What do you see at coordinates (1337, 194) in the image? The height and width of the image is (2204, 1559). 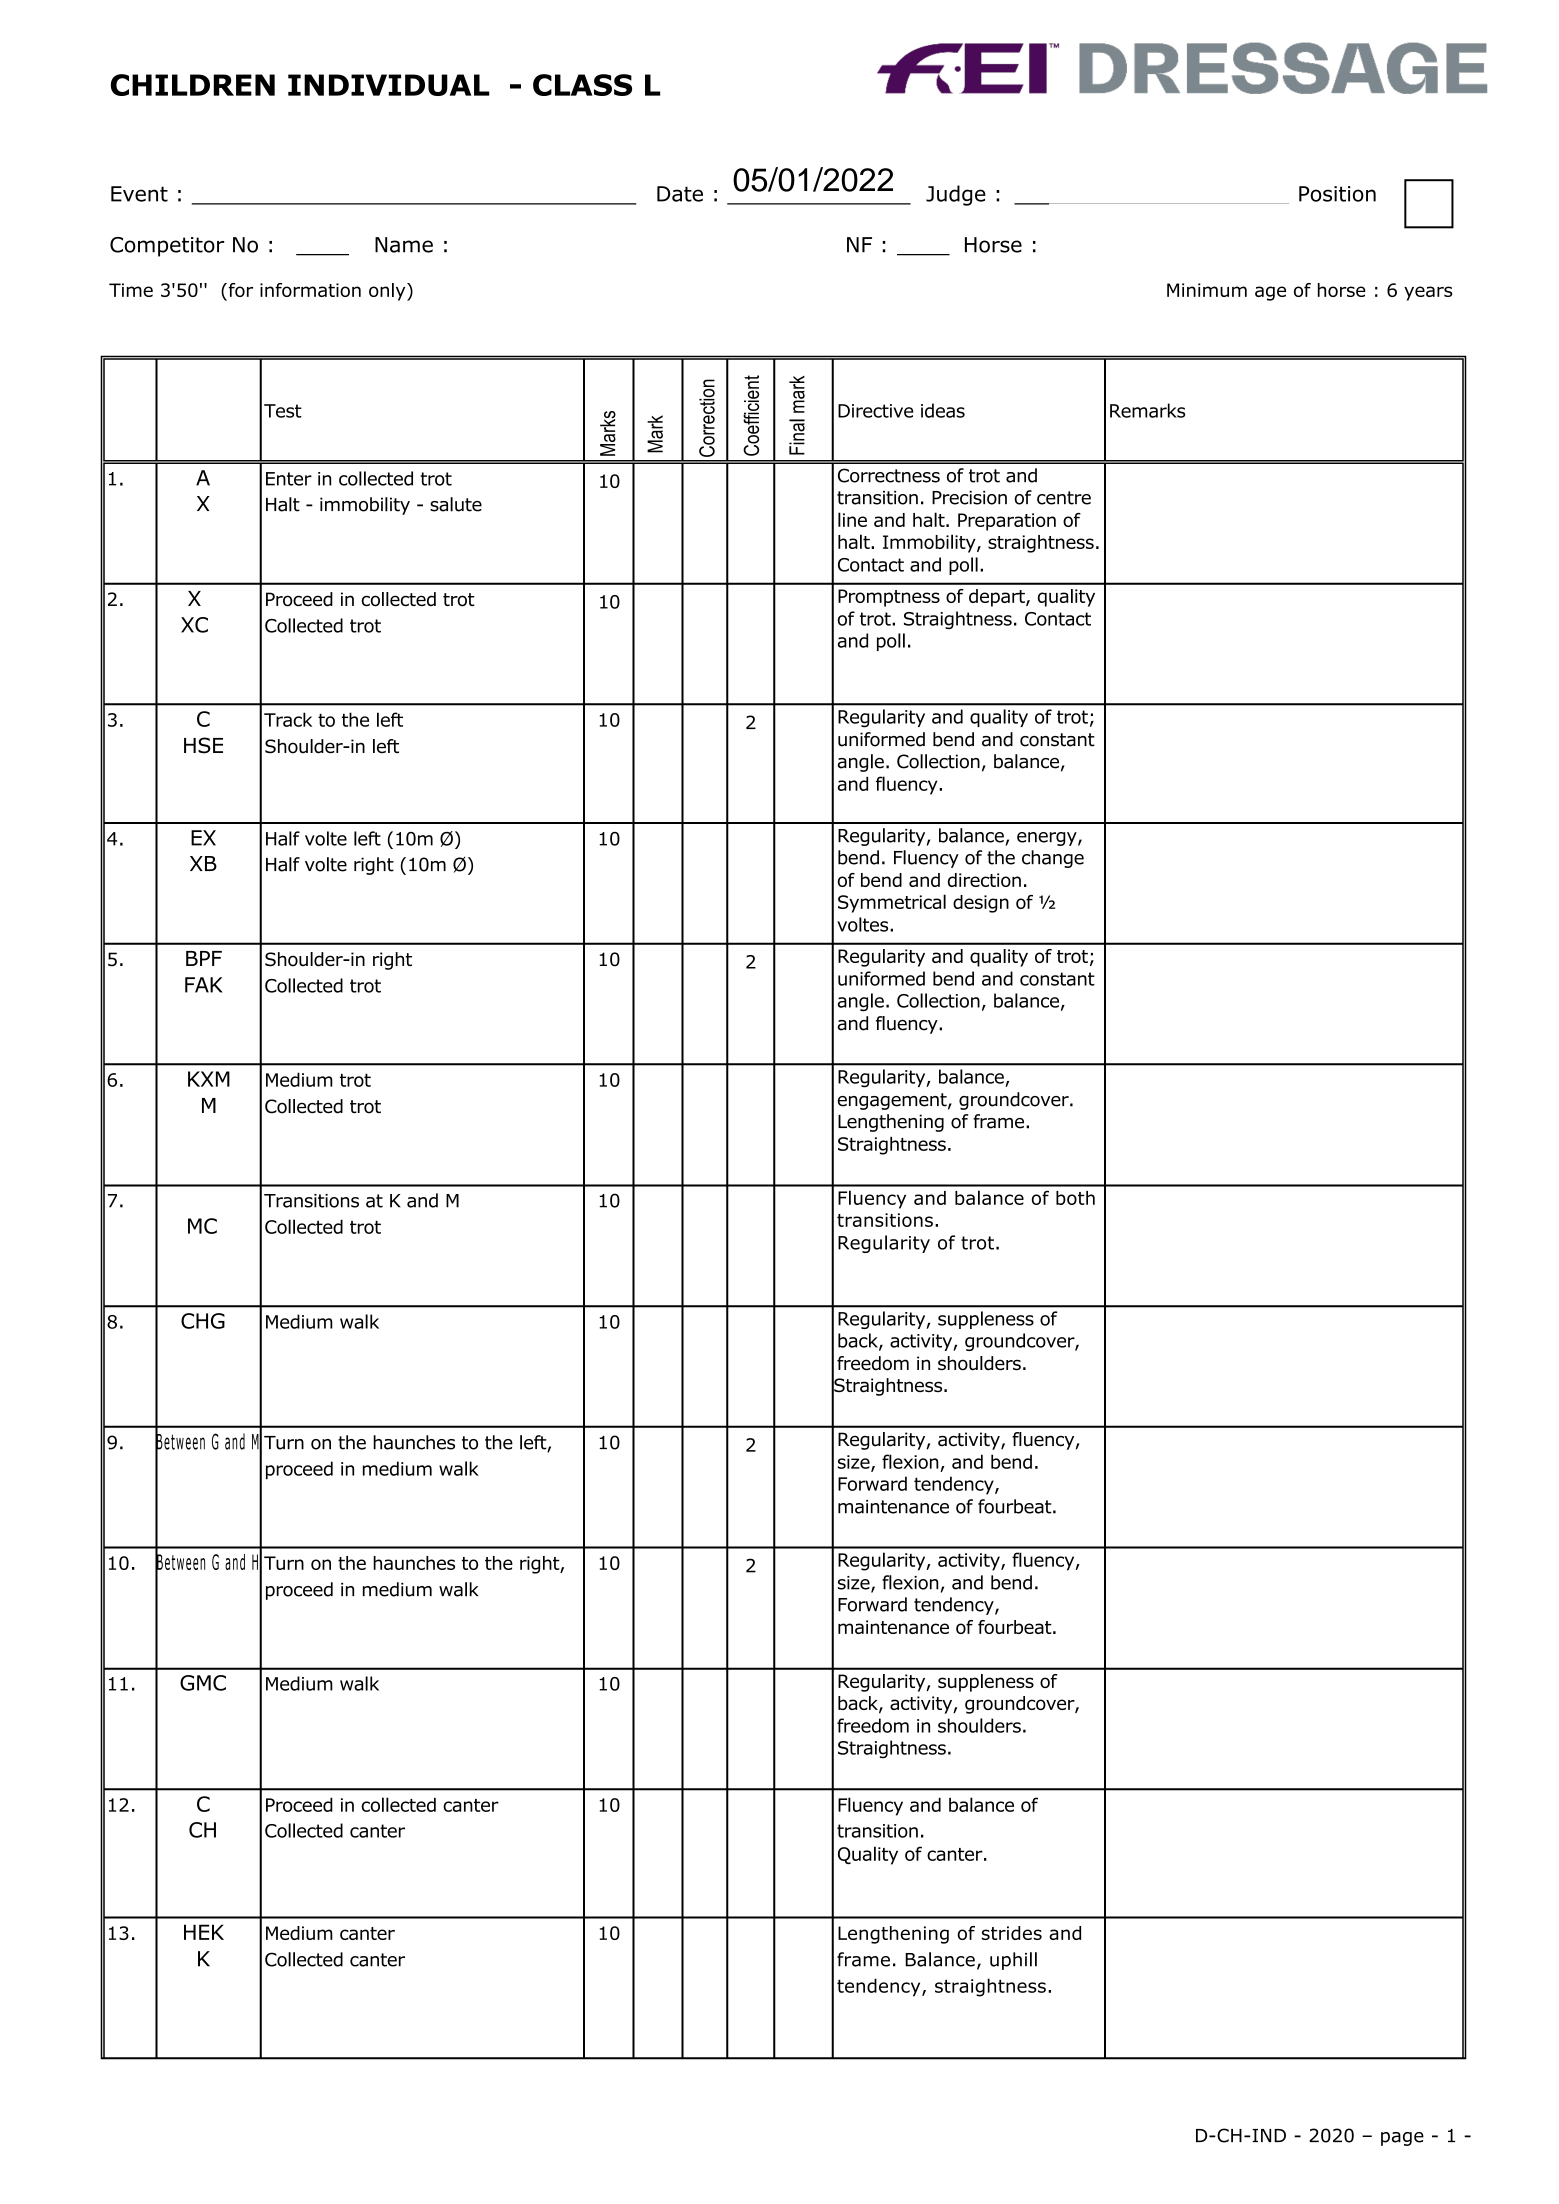 I see `Position` at bounding box center [1337, 194].
